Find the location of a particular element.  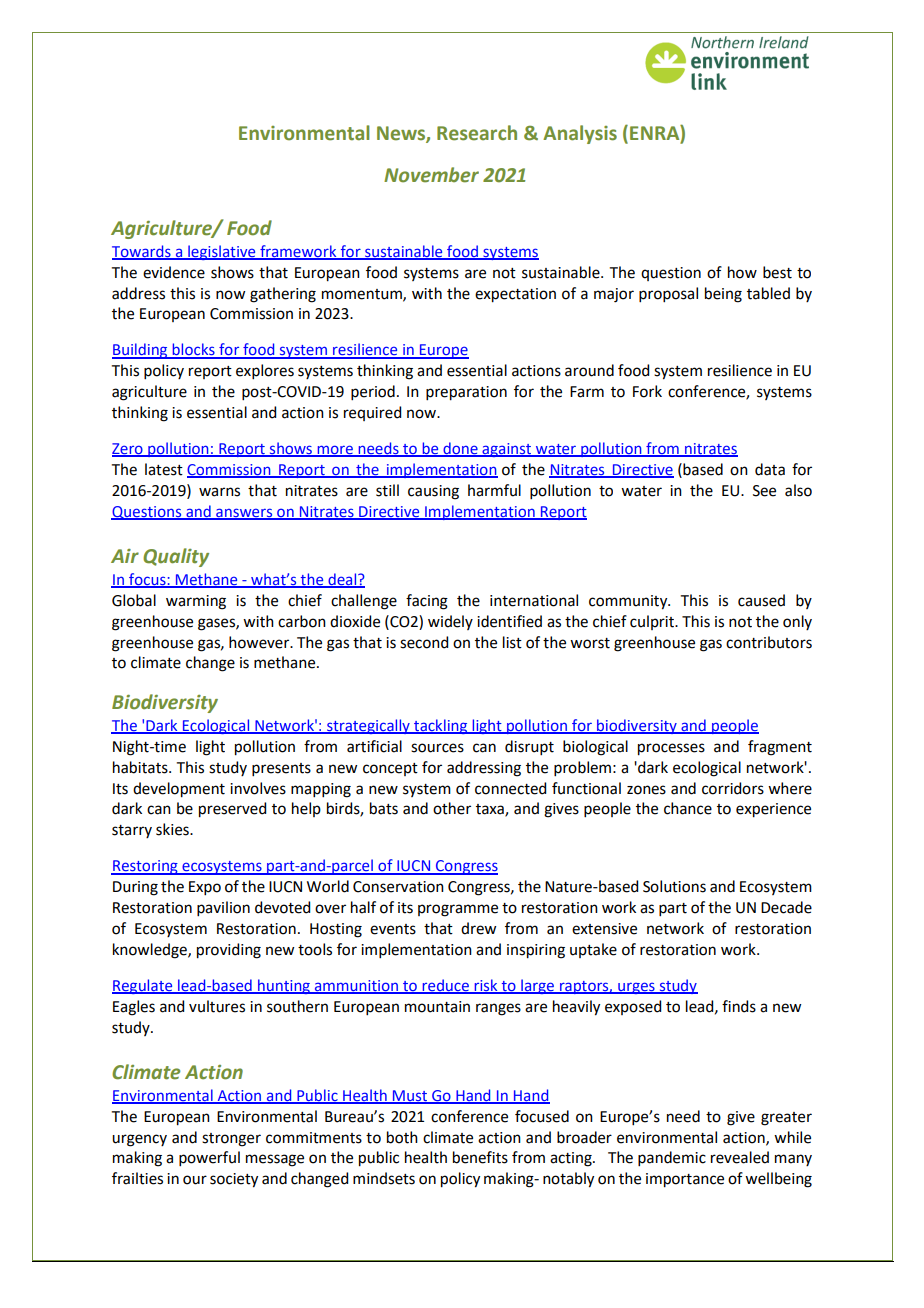

benefits is located at coordinates (480, 1157).
